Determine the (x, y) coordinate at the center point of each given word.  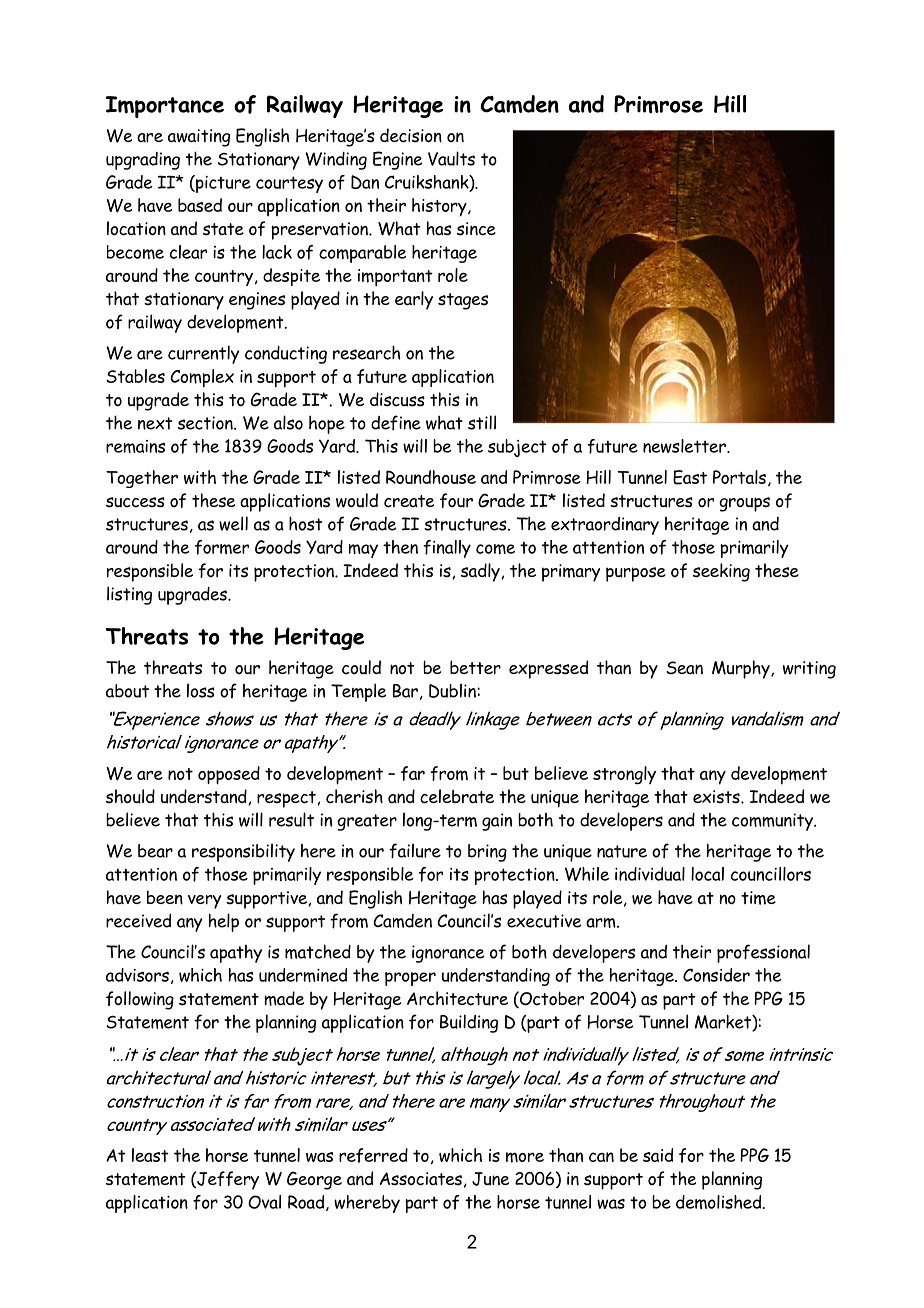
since (476, 229)
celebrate (457, 796)
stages (463, 301)
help (223, 922)
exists (717, 797)
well (233, 523)
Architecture (457, 998)
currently (203, 354)
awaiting (199, 138)
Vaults (451, 158)
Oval (264, 1202)
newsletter (685, 446)
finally (447, 549)
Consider (716, 975)
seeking (721, 572)
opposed (229, 775)
